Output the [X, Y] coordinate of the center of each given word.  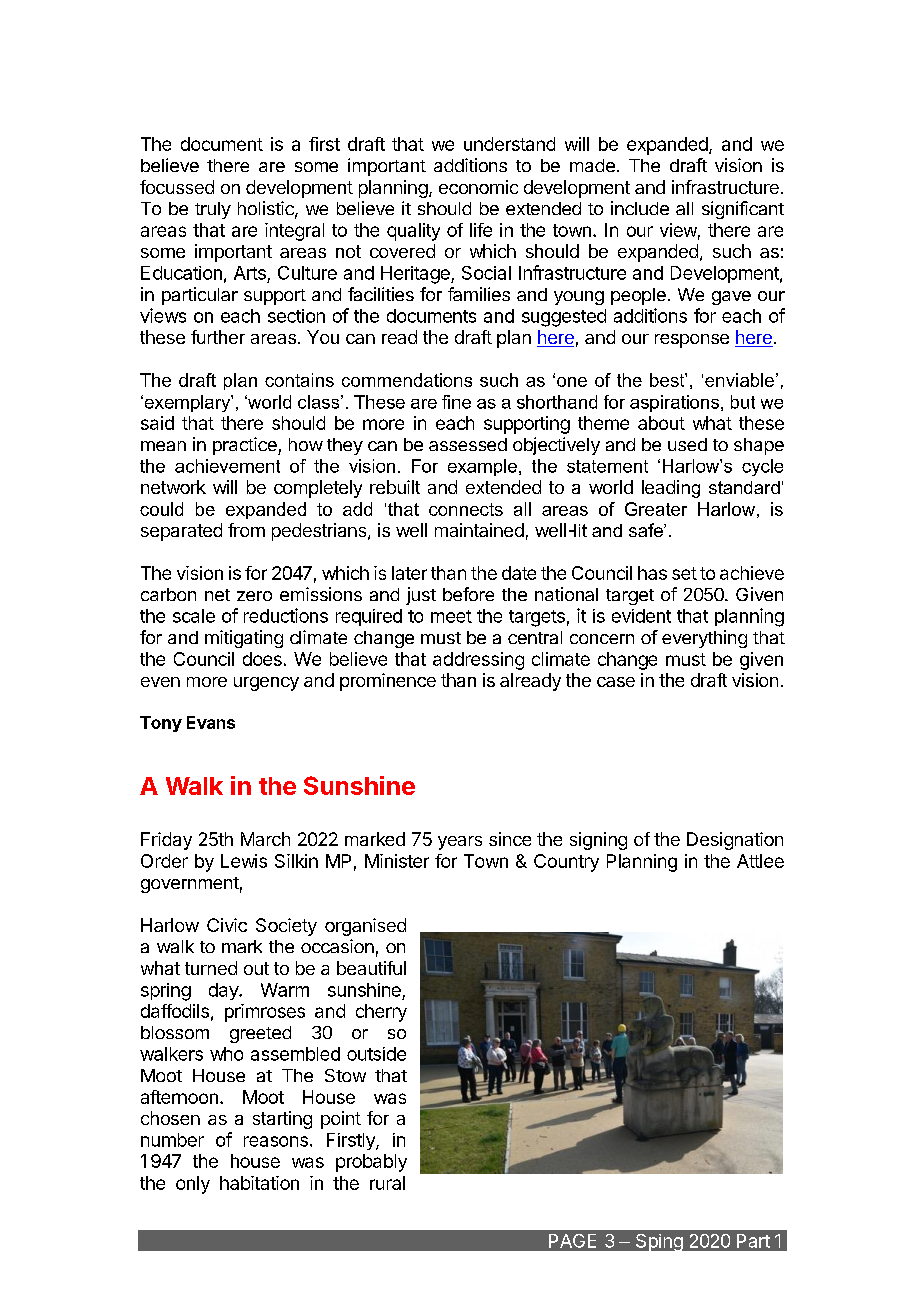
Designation [735, 841]
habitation [259, 1183]
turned [211, 968]
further [218, 337]
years [460, 843]
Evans [211, 722]
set [684, 573]
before [468, 594]
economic [478, 187]
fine [456, 402]
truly [213, 210]
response [692, 341]
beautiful [371, 968]
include [640, 208]
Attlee [760, 861]
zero [254, 596]
